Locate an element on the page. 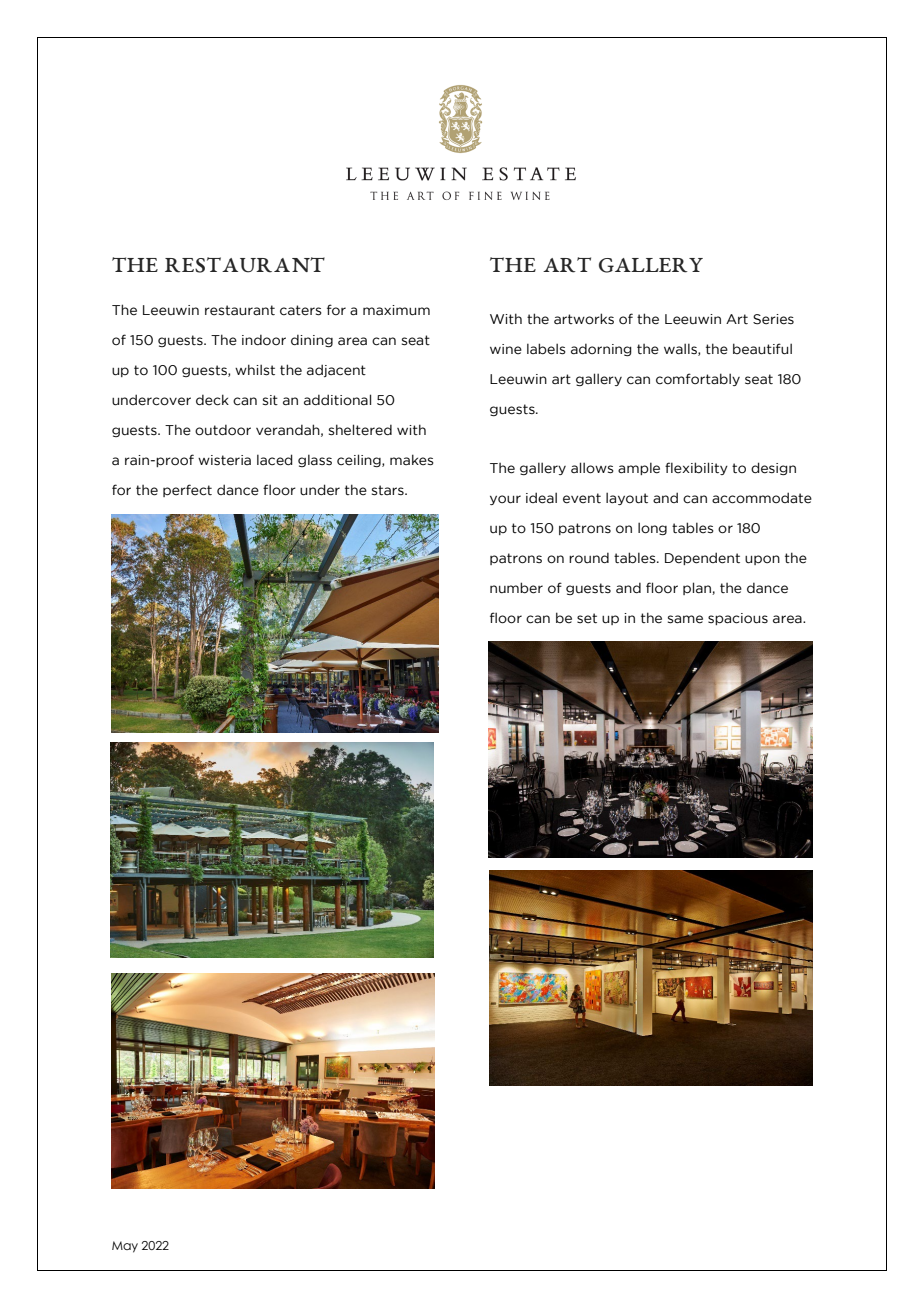  round is located at coordinates (589, 558).
